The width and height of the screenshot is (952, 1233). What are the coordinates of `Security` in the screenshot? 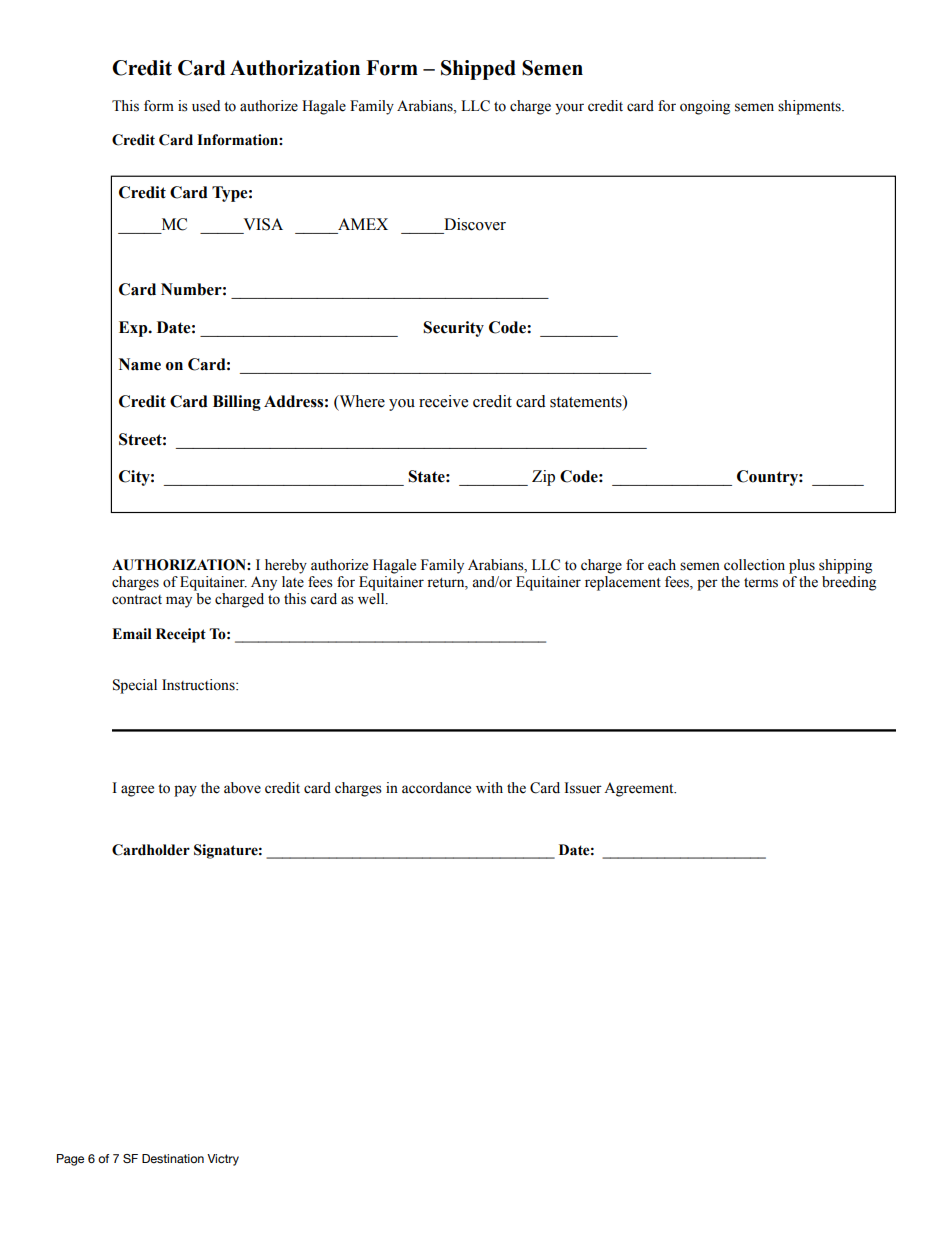 It's located at (453, 329).
